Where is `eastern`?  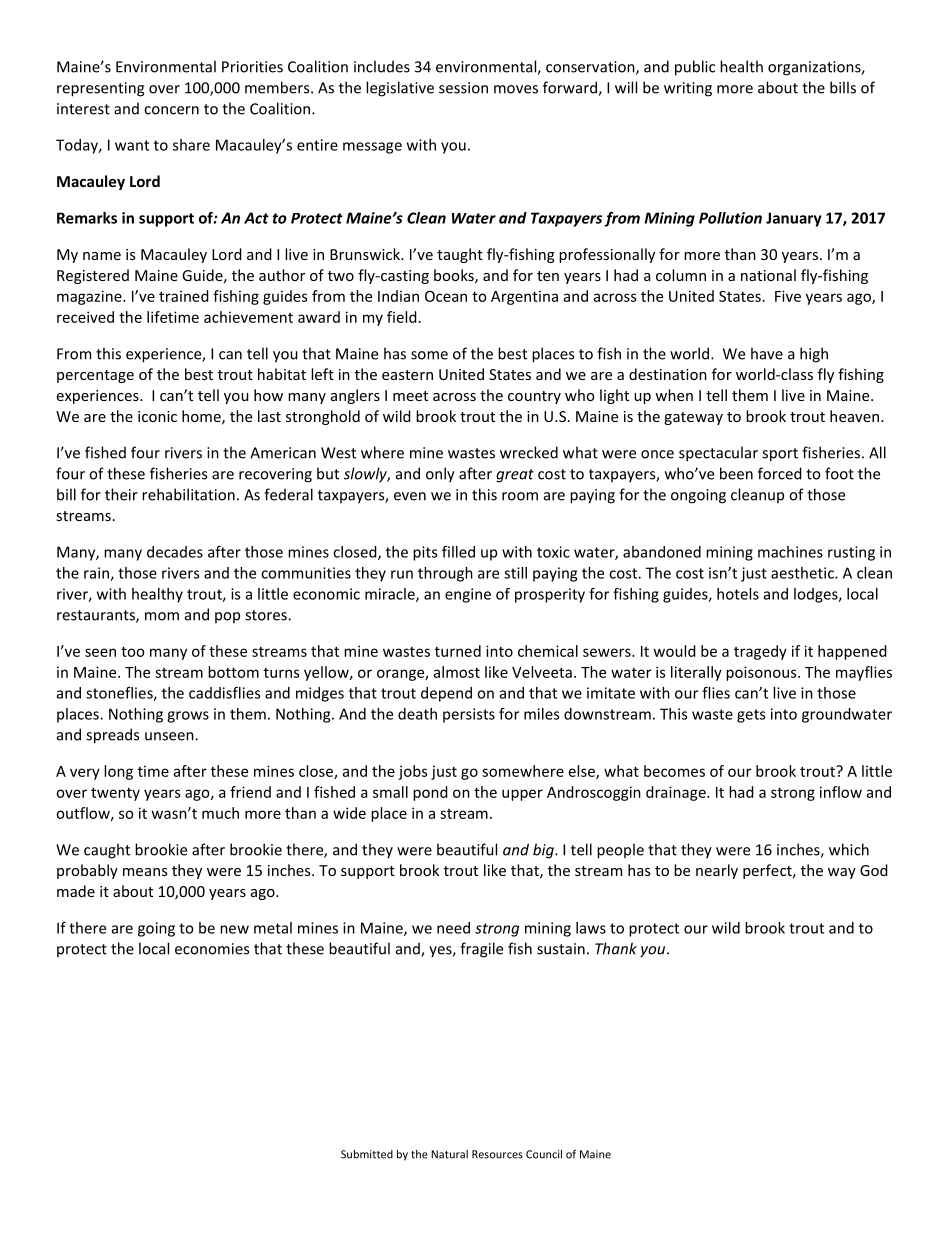 eastern is located at coordinates (407, 375).
